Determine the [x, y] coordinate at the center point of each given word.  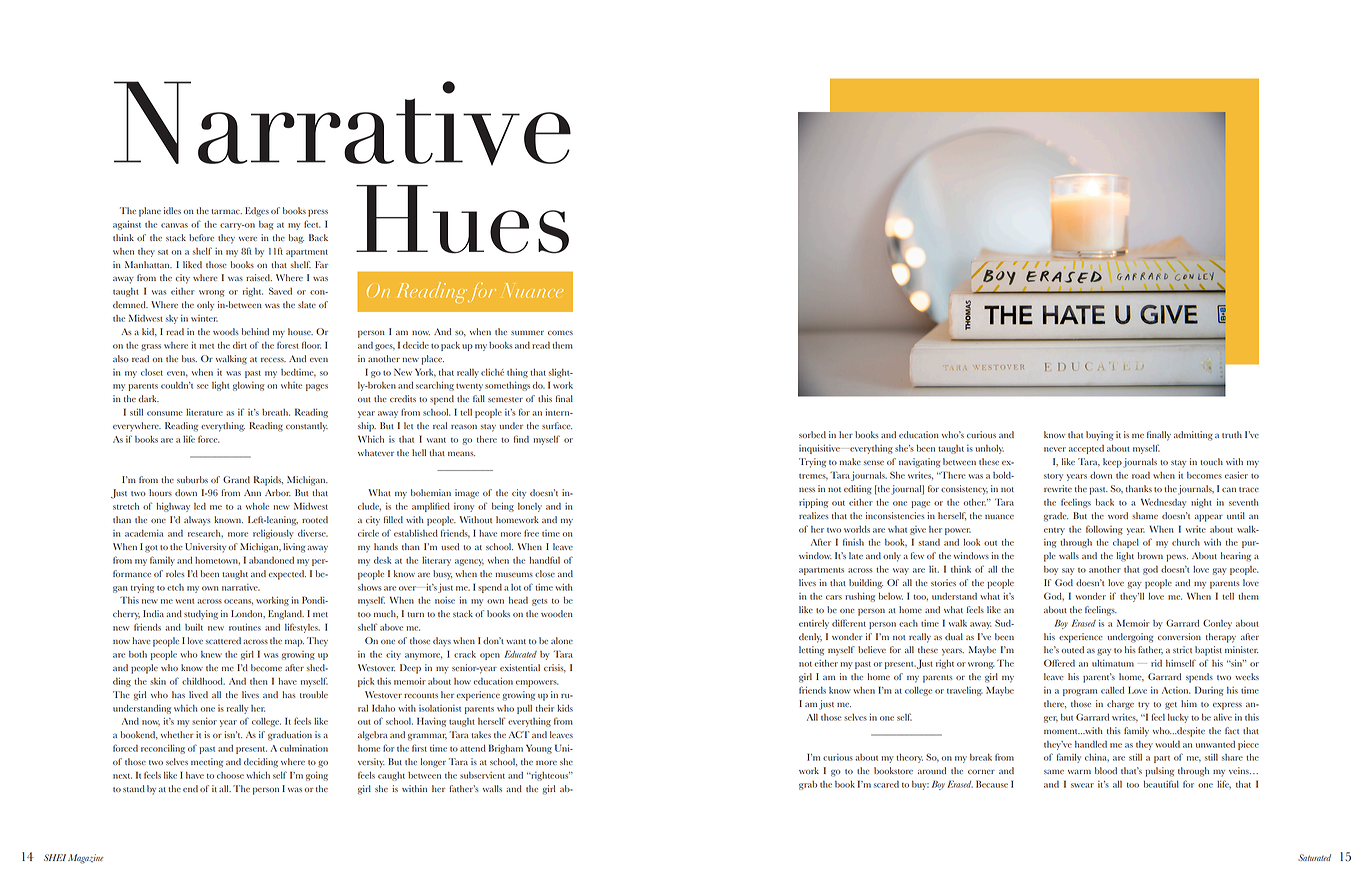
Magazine [86, 859]
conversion [1179, 636]
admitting [1193, 436]
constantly [307, 427]
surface [557, 425]
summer [527, 333]
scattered [223, 640]
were [248, 239]
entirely [814, 624]
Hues [462, 219]
